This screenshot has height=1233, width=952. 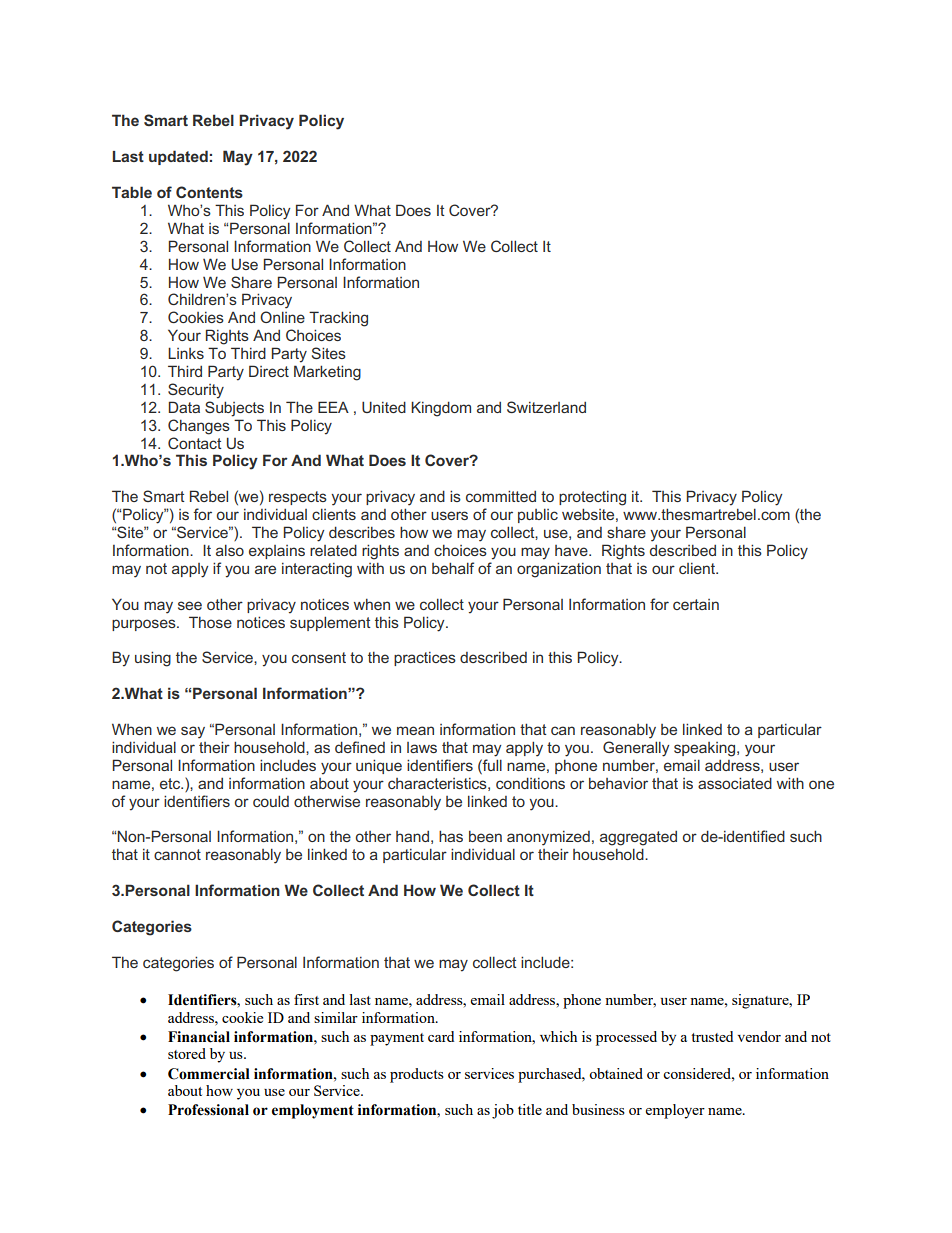 I want to click on Commercial, so click(x=209, y=1074).
